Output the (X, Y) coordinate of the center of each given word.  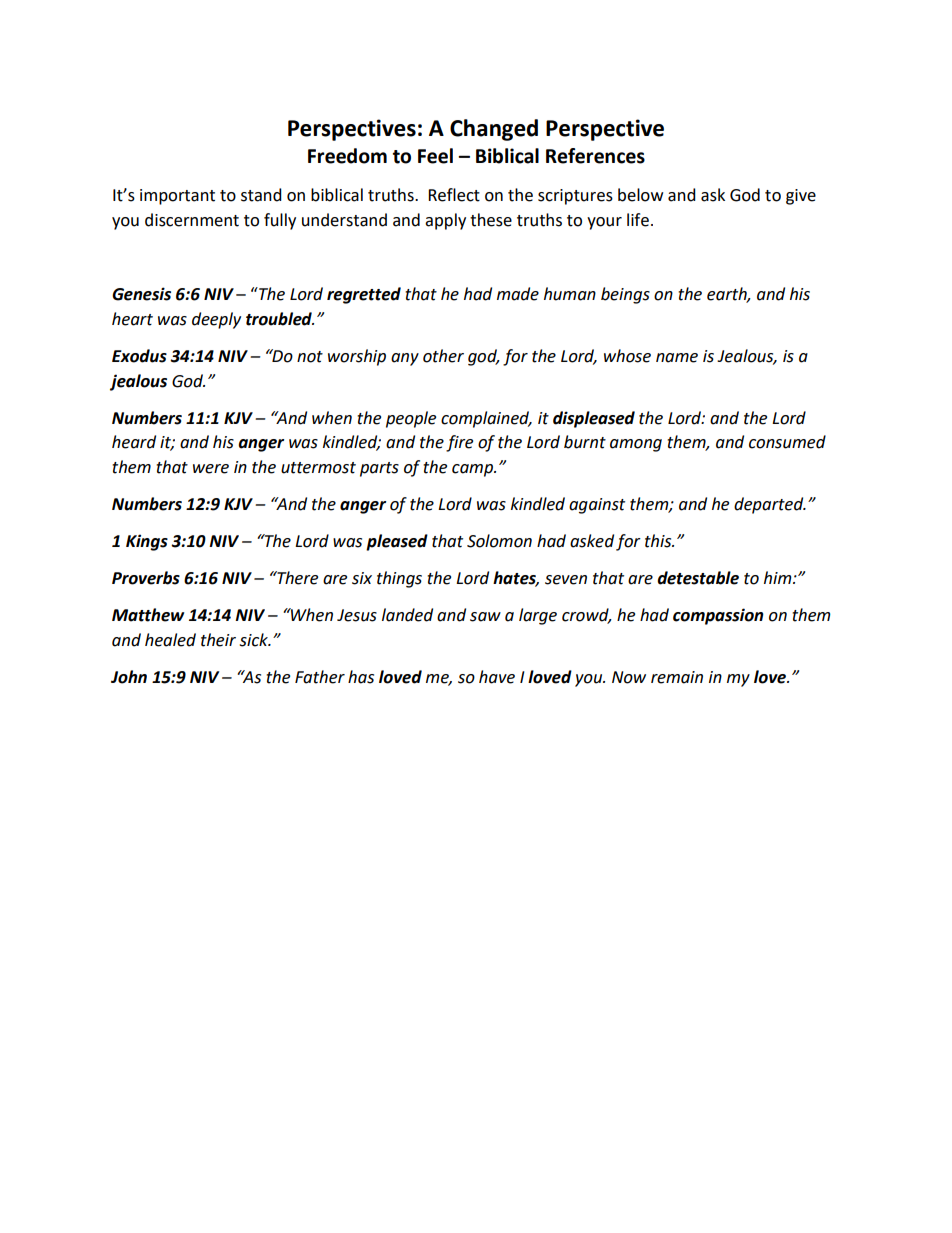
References (595, 156)
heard (134, 442)
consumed (787, 442)
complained (486, 419)
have (497, 677)
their (218, 640)
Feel (435, 156)
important (177, 197)
